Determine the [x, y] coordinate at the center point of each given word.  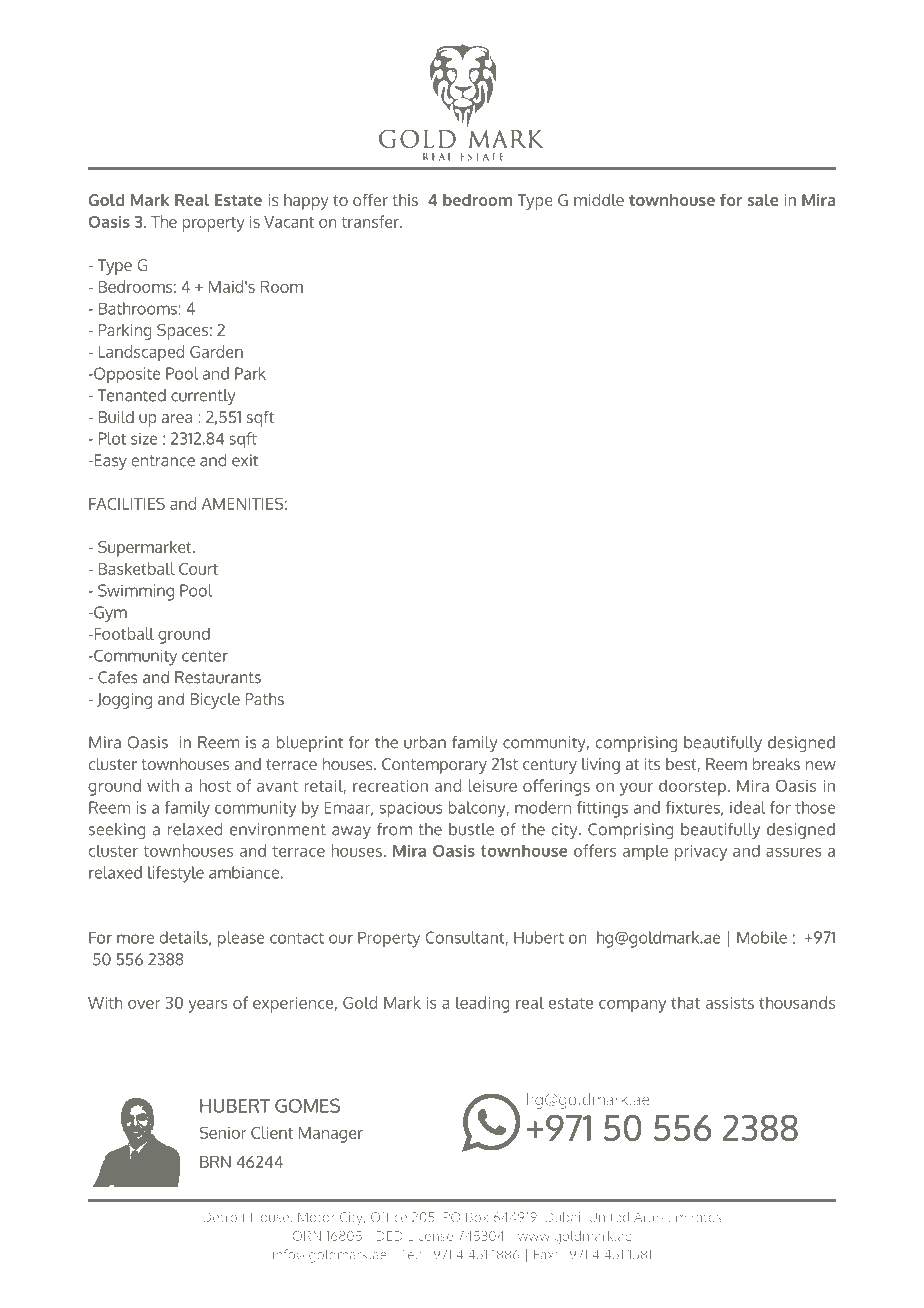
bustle [471, 829]
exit [245, 460]
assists [730, 1003]
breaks [776, 764]
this [405, 200]
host [215, 785]
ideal [748, 807]
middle [599, 200]
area [177, 418]
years [208, 1006]
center [205, 656]
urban [425, 742]
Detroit [224, 1217]
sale [763, 200]
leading [483, 1004]
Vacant [289, 222]
